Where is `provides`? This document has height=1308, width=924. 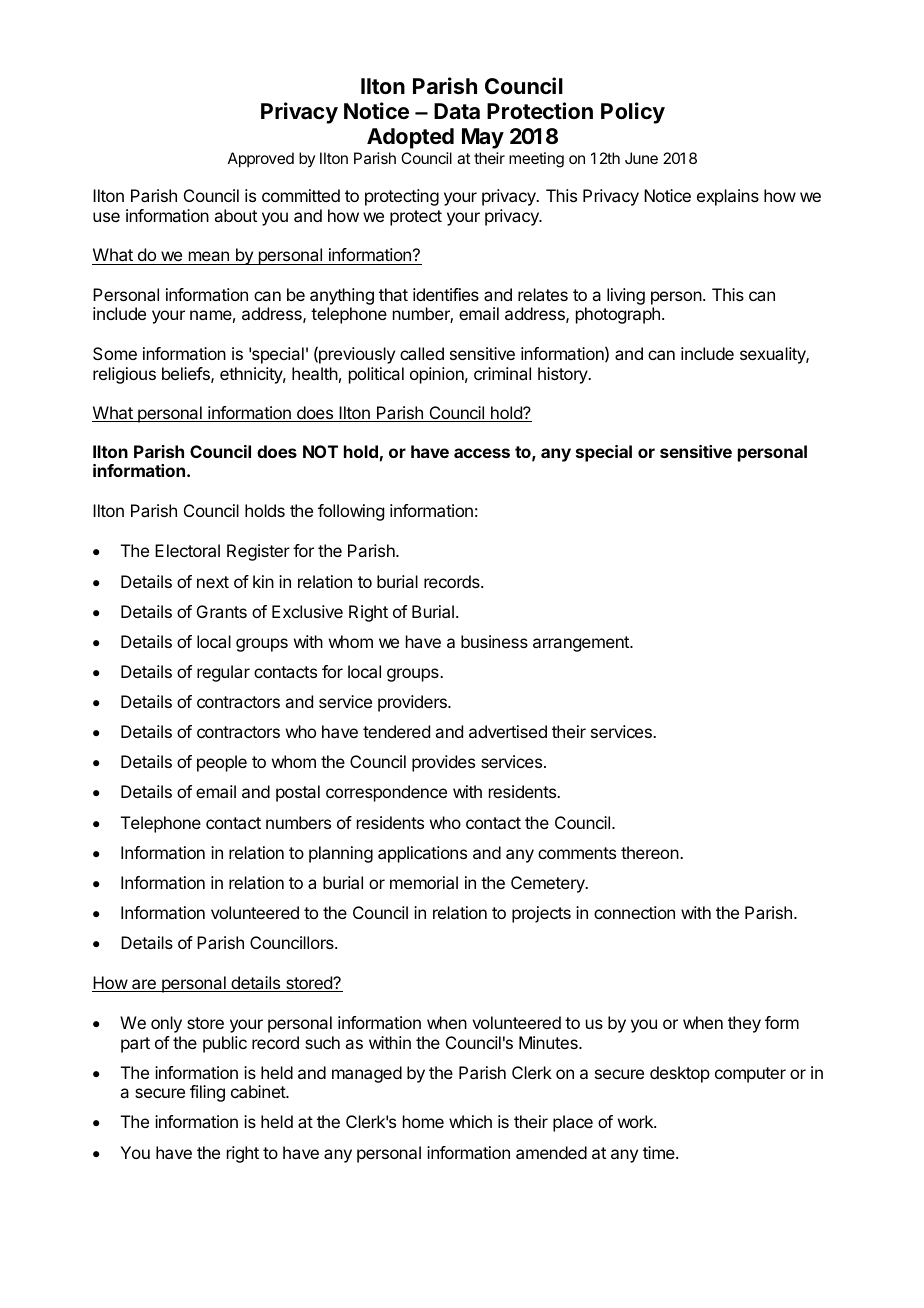 provides is located at coordinates (443, 763).
